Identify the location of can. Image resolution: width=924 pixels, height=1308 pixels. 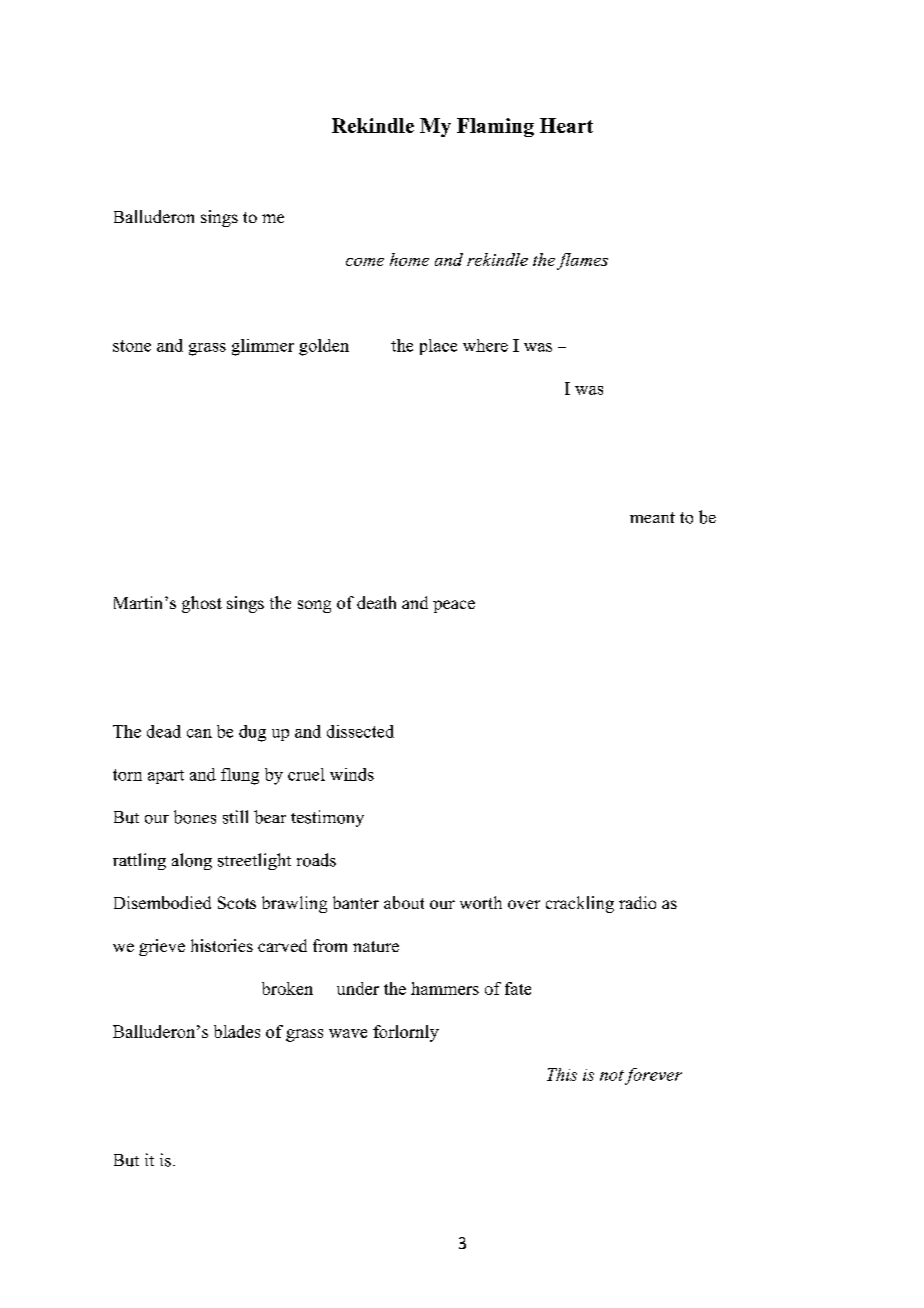
(199, 733).
